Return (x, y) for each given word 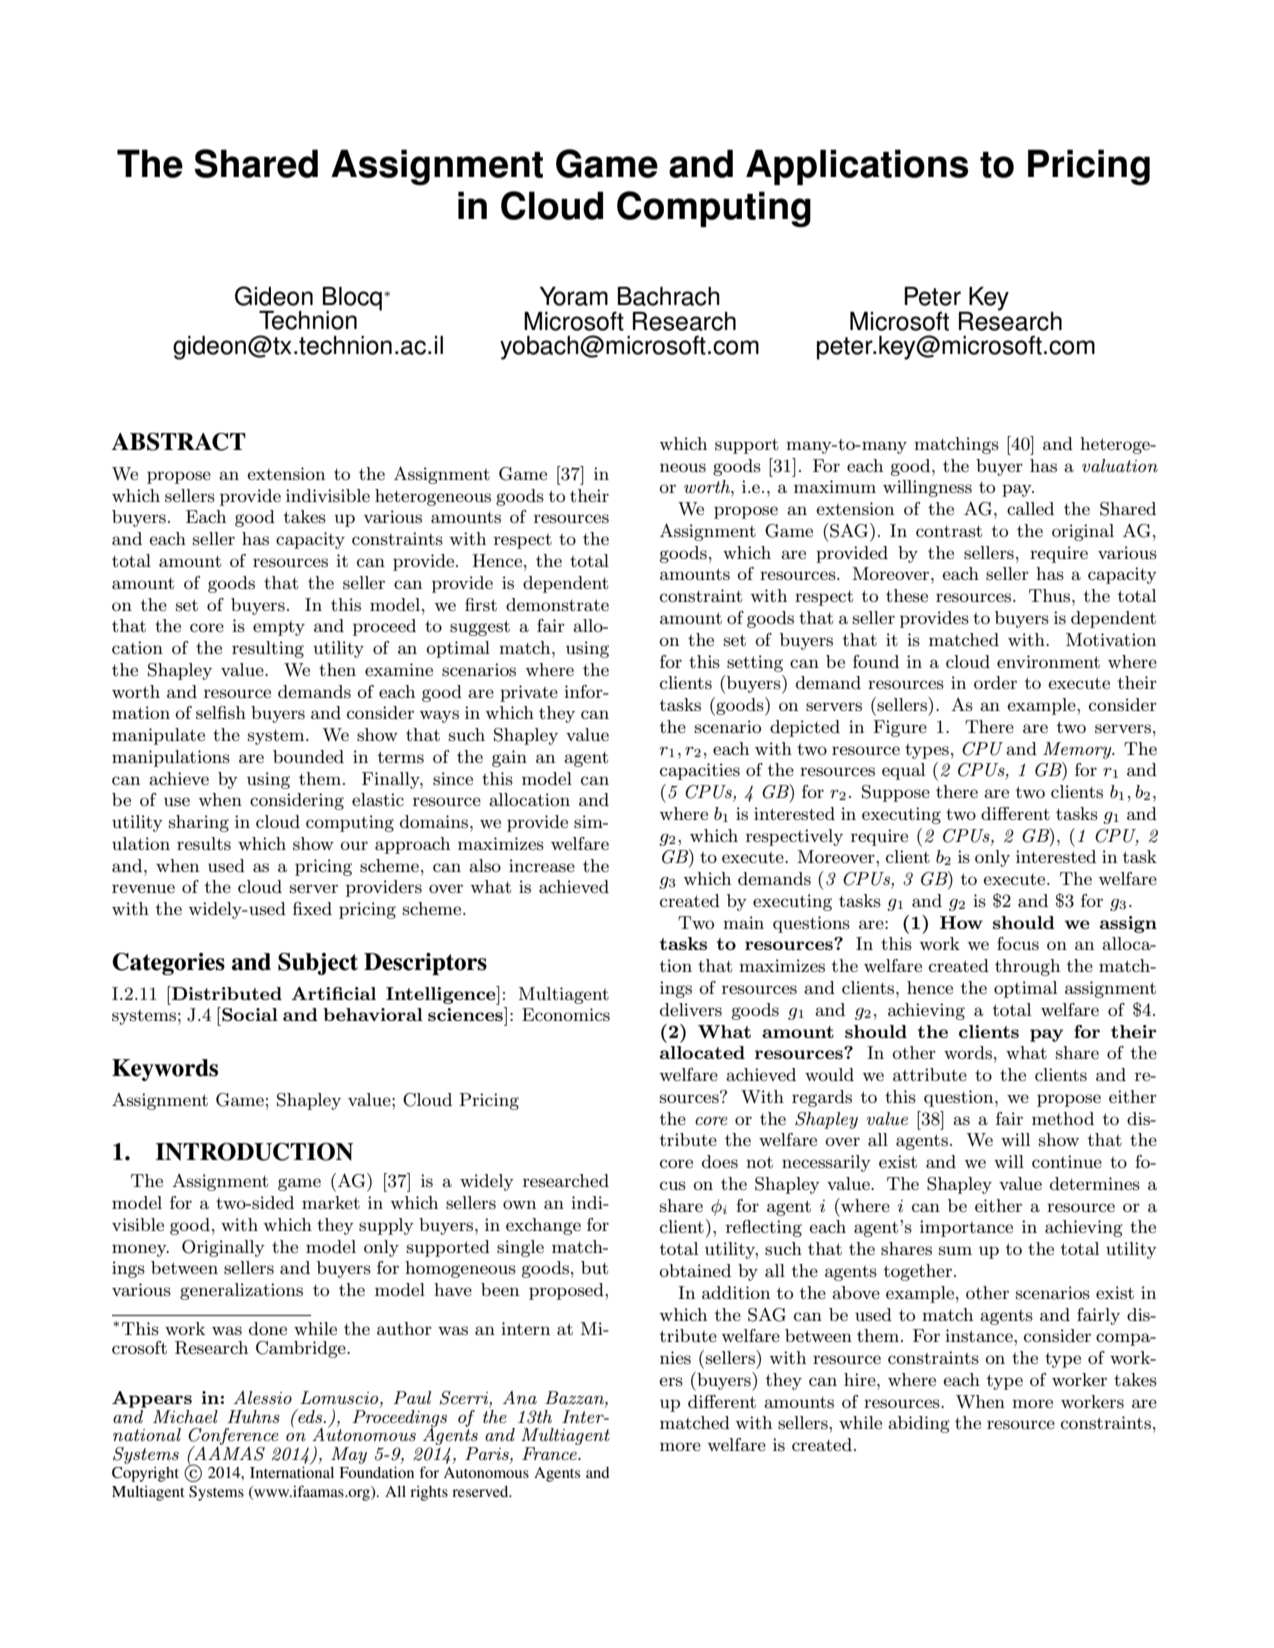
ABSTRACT (179, 442)
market (331, 1202)
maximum (835, 486)
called (1030, 508)
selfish (221, 713)
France (550, 1453)
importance (966, 1228)
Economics (566, 1015)
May (349, 1455)
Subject (318, 964)
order (995, 682)
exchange (543, 1226)
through (1027, 967)
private (529, 693)
